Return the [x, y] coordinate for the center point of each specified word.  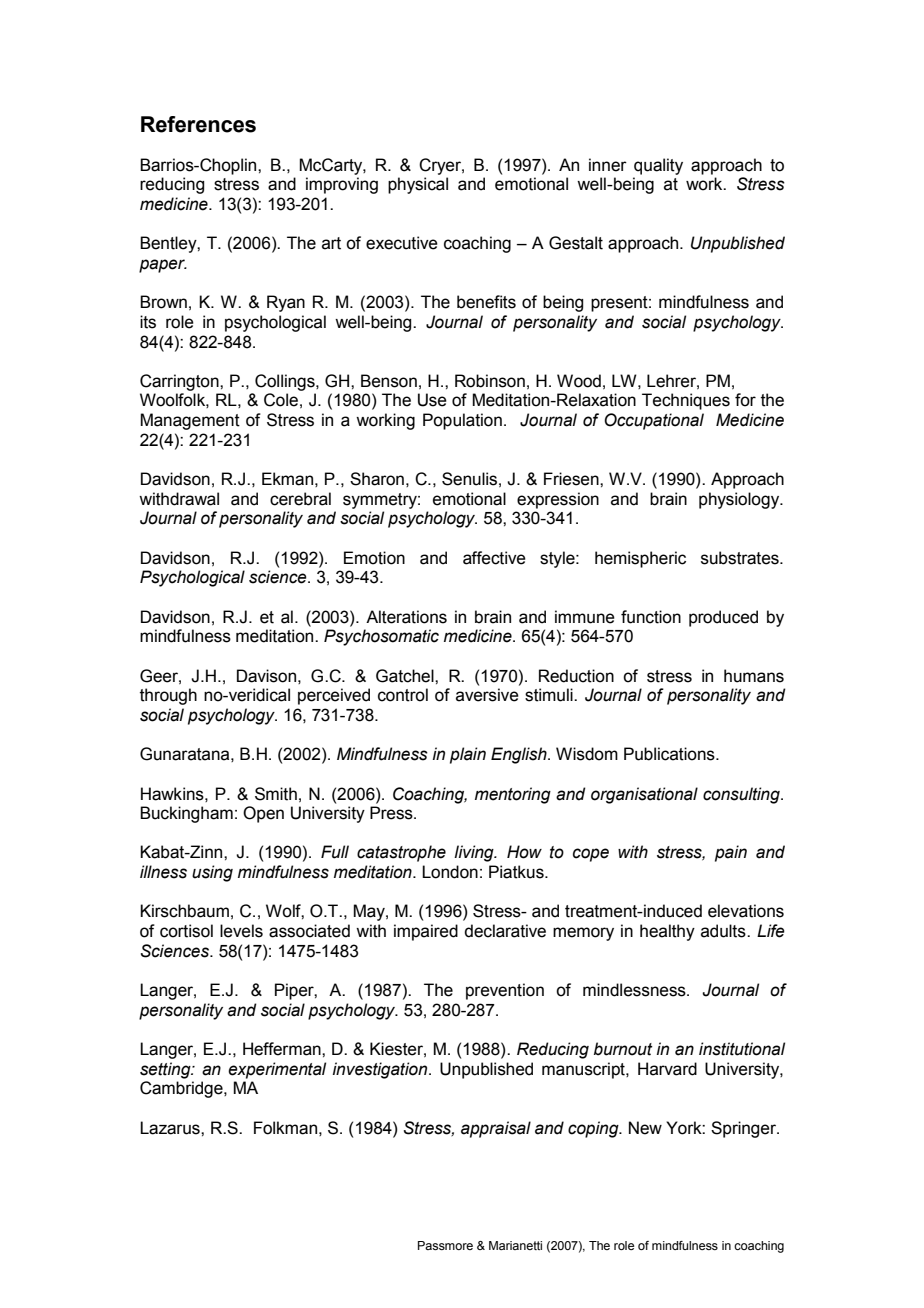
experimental [277, 1070]
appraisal [496, 1129]
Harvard [667, 1069]
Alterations [406, 617]
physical [418, 185]
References [198, 124]
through [168, 696]
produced [723, 618]
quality [658, 166]
